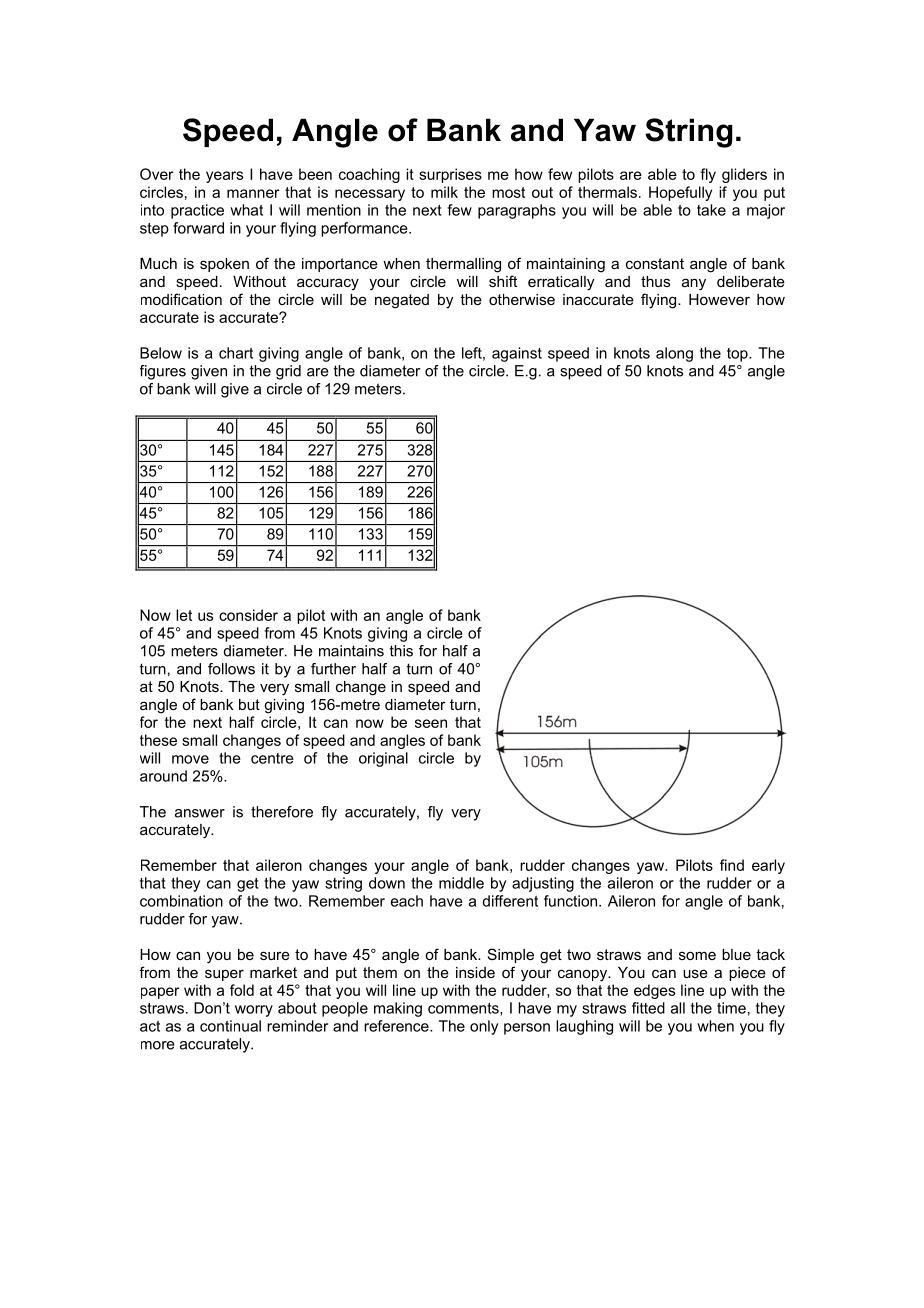 This page has height=1308, width=924. I want to click on but, so click(249, 704).
